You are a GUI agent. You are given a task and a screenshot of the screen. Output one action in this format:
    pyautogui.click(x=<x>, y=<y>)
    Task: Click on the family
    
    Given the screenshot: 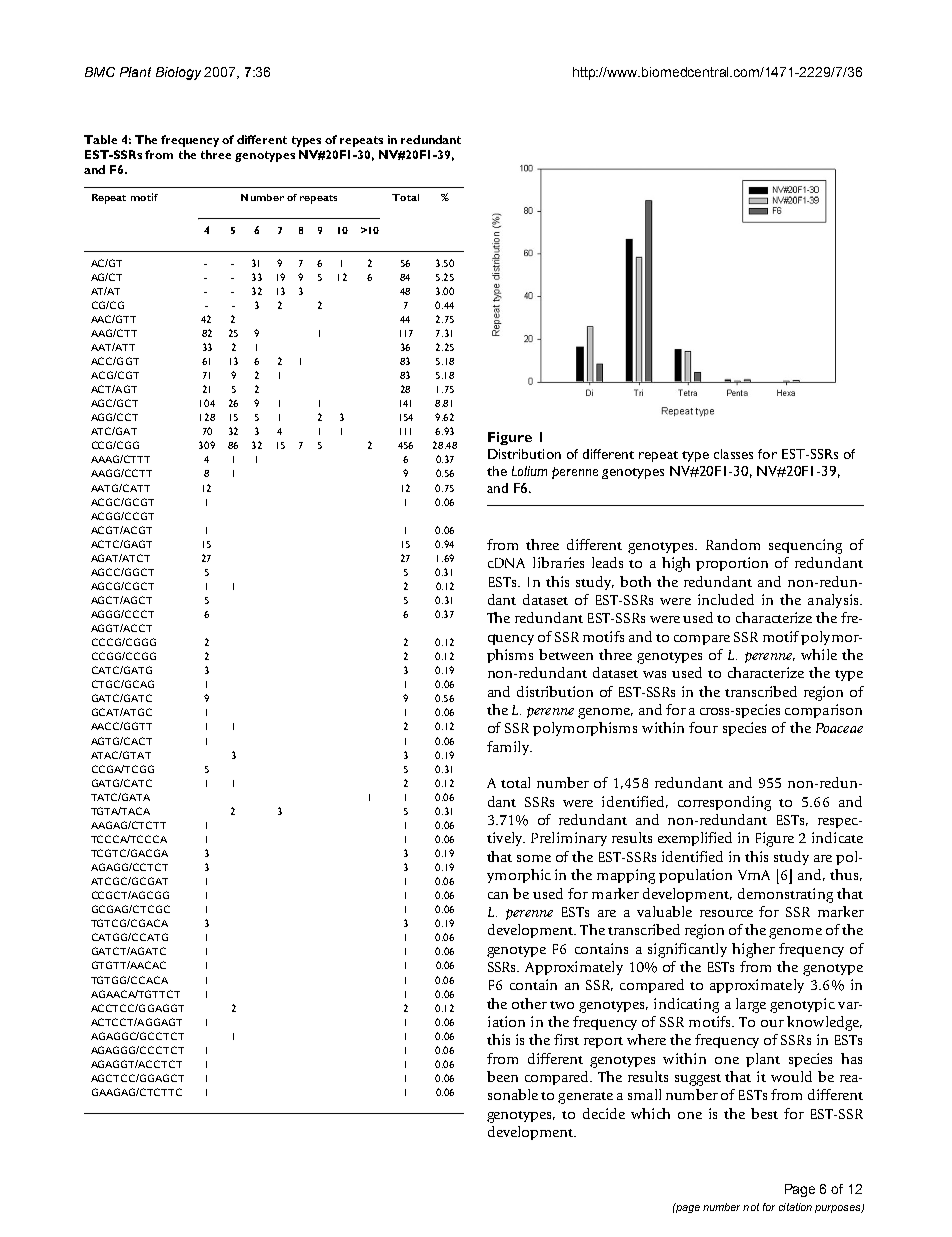 What is the action you would take?
    pyautogui.click(x=509, y=748)
